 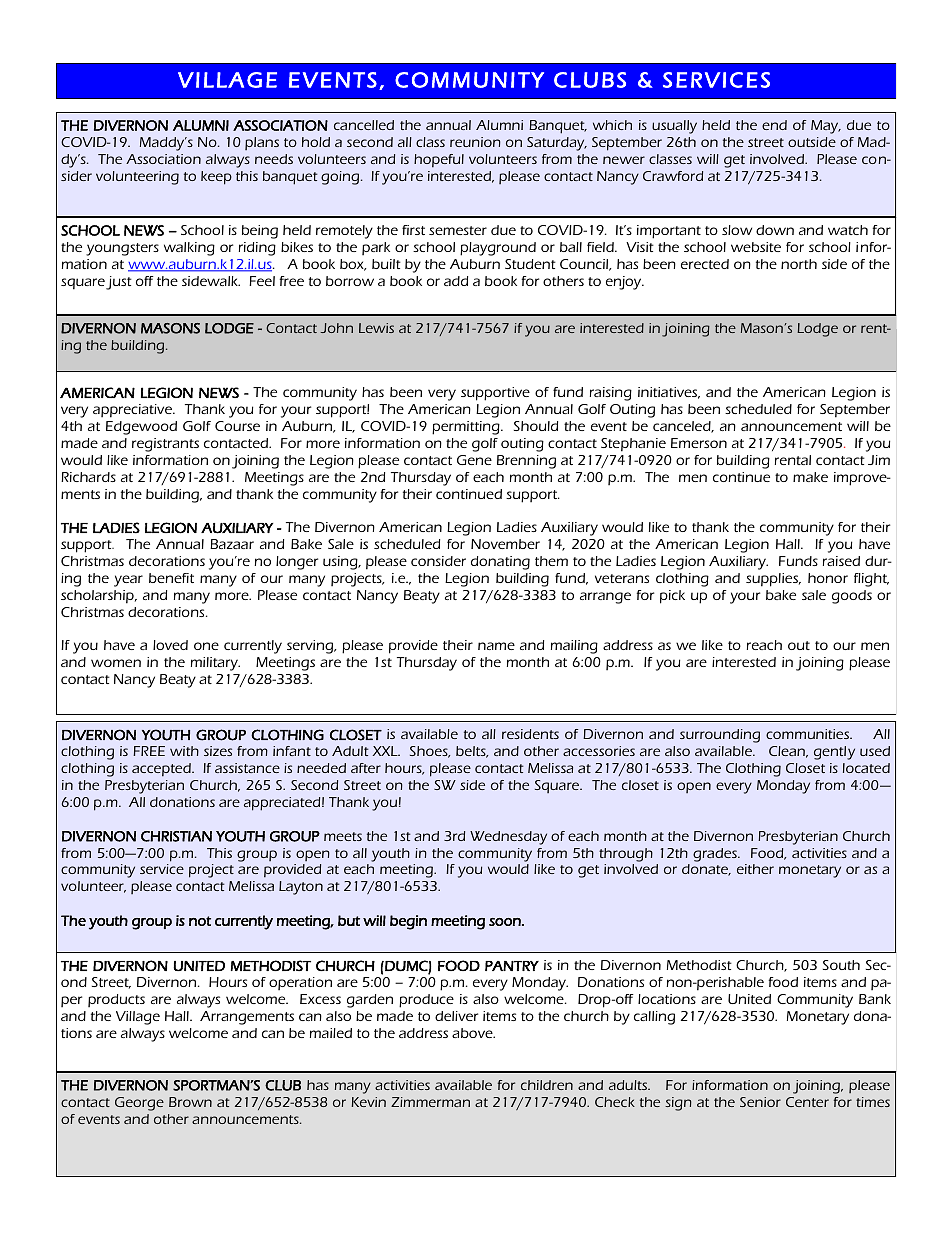 What do you see at coordinates (170, 645) in the document?
I see `loved` at bounding box center [170, 645].
